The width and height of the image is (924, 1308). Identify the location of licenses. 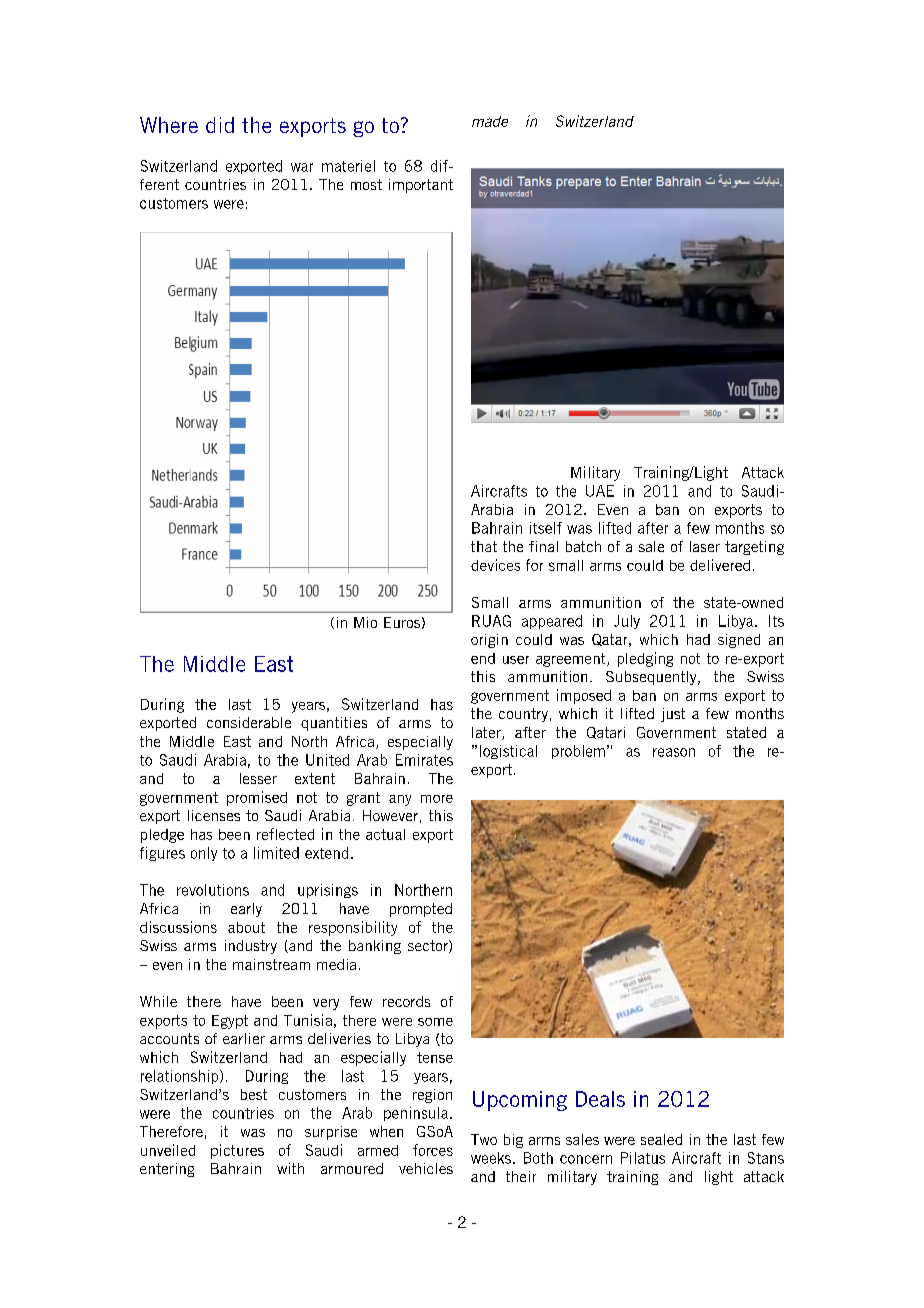
(214, 815).
